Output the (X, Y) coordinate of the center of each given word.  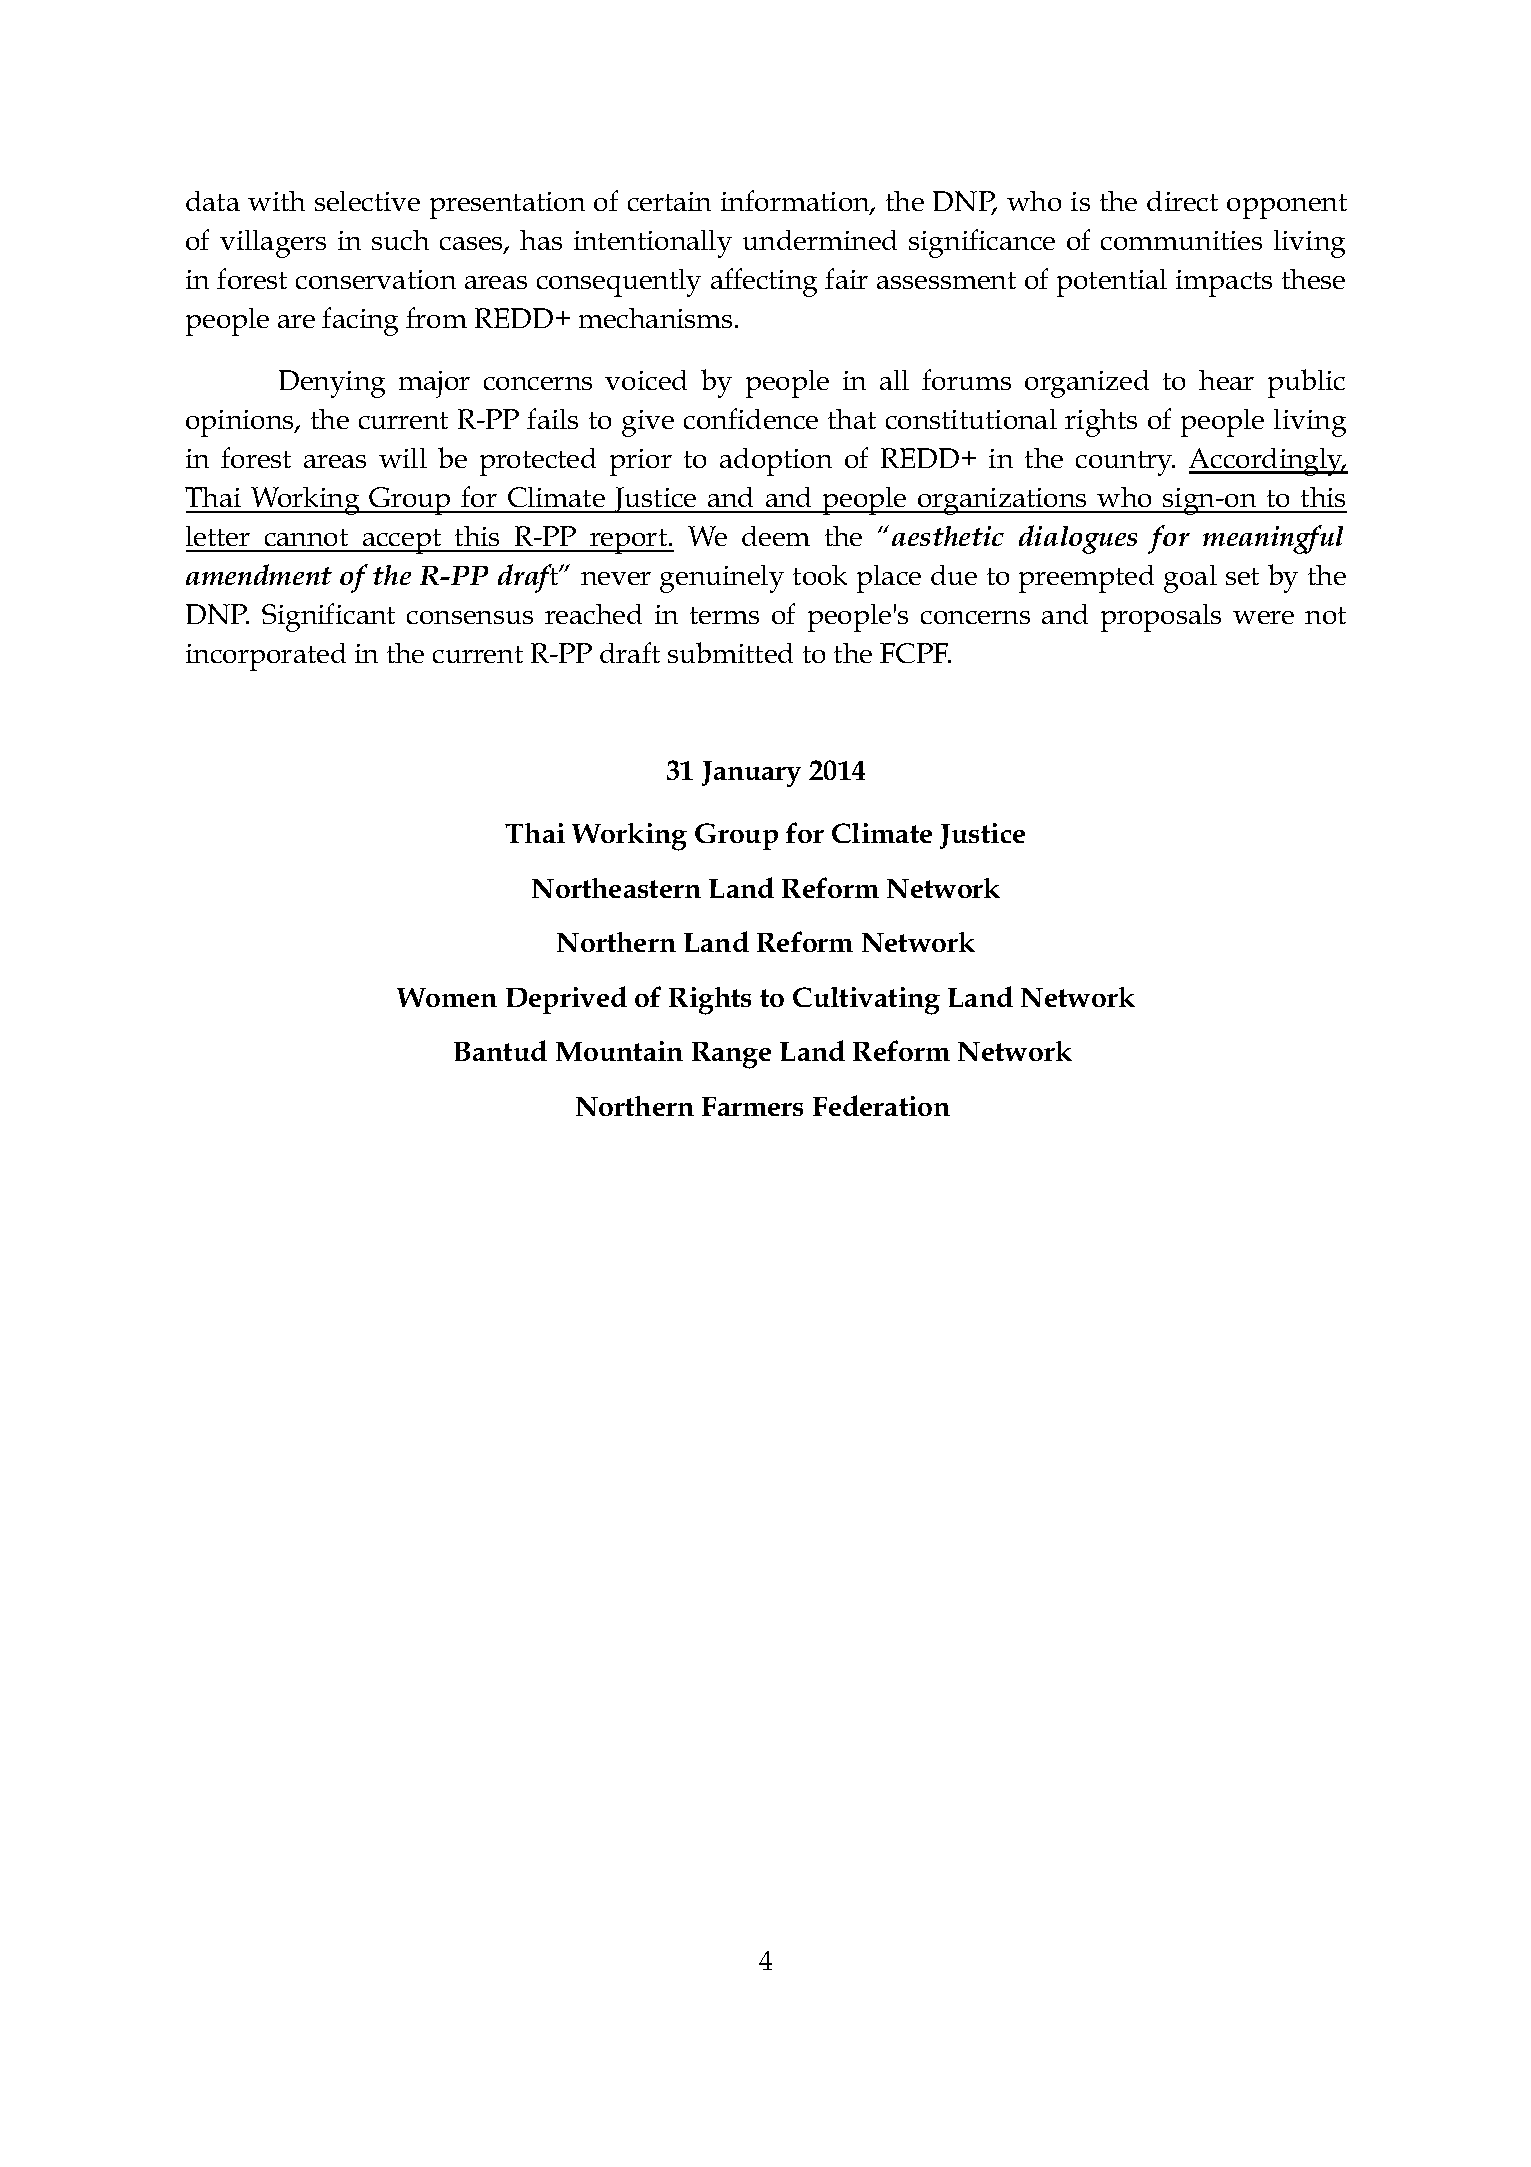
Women (447, 997)
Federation (881, 1105)
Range (731, 1055)
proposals (1161, 618)
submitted (730, 652)
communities (1181, 240)
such (400, 240)
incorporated (266, 657)
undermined (820, 240)
